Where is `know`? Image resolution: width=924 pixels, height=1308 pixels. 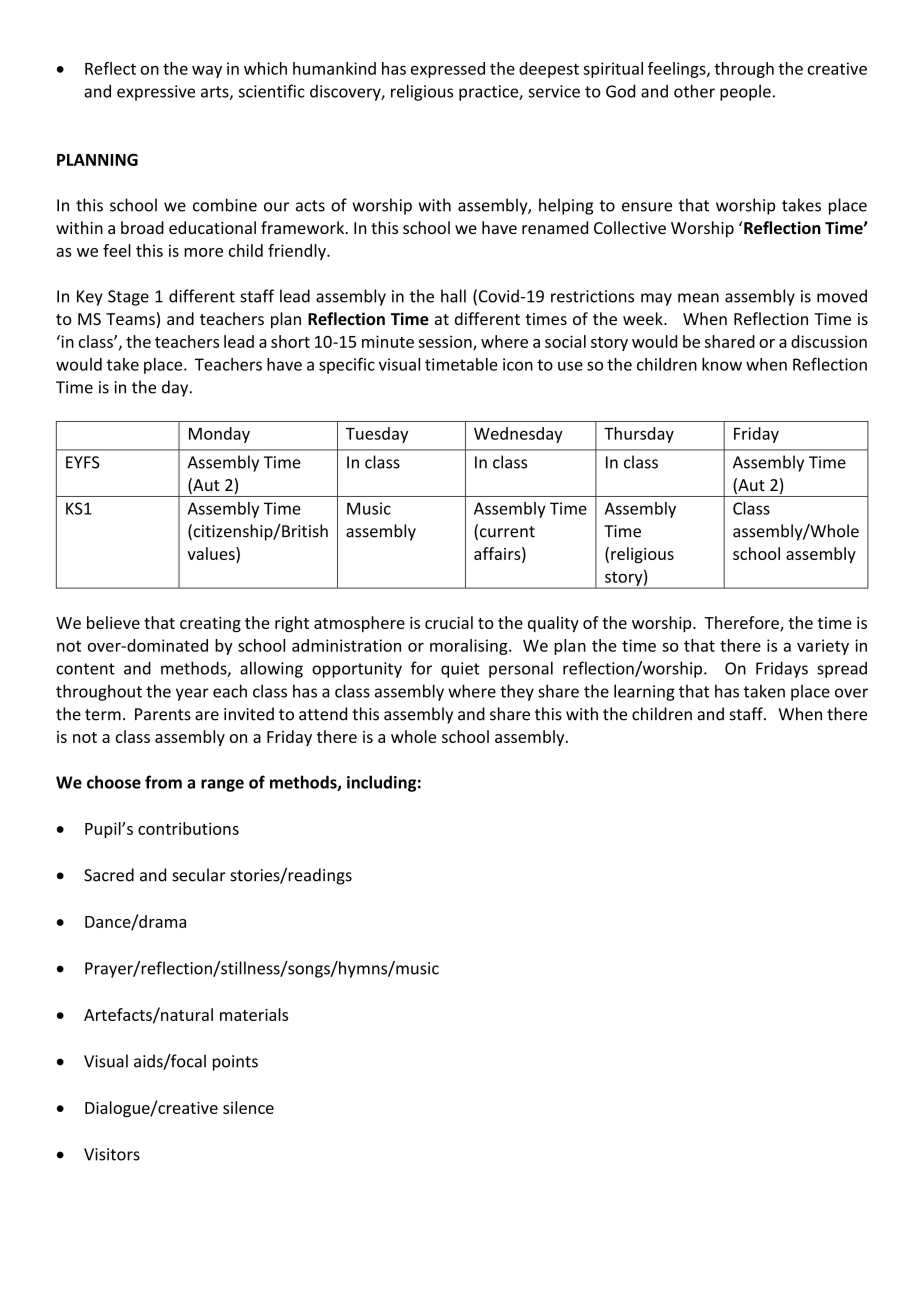
know is located at coordinates (722, 364).
